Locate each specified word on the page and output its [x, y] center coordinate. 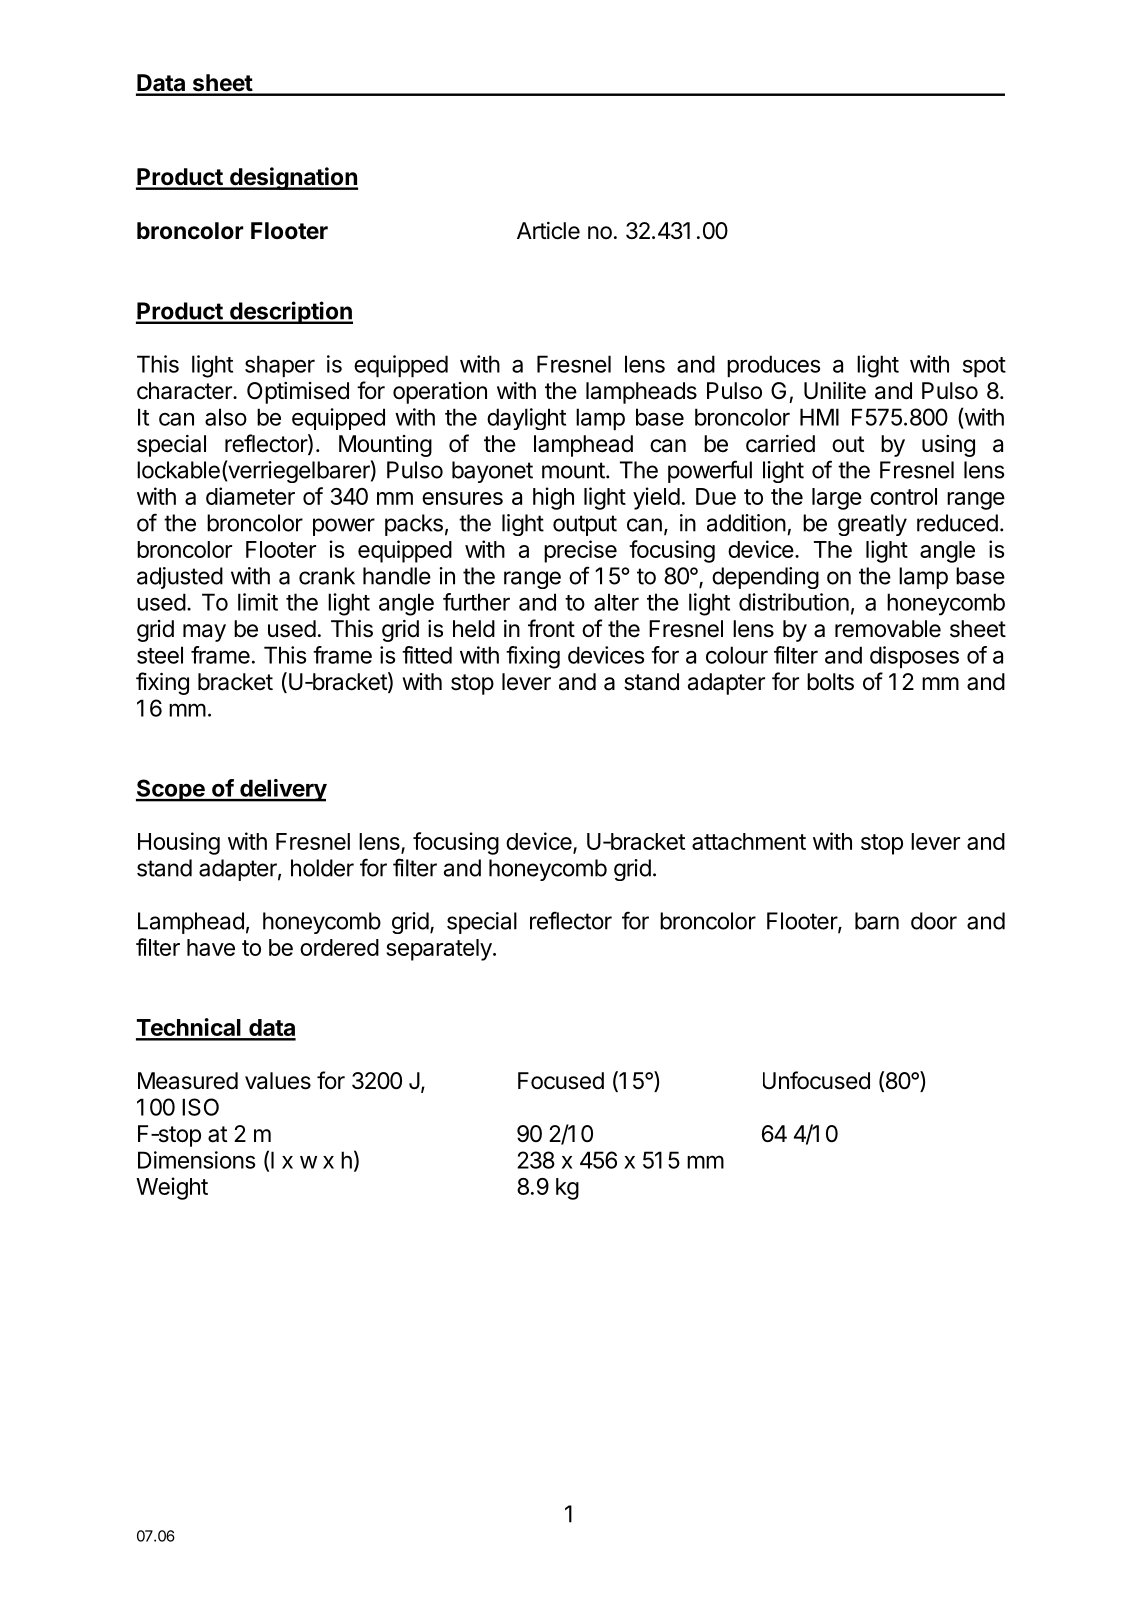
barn [877, 921]
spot [984, 367]
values [278, 1081]
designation [292, 178]
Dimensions [196, 1160]
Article [548, 231]
